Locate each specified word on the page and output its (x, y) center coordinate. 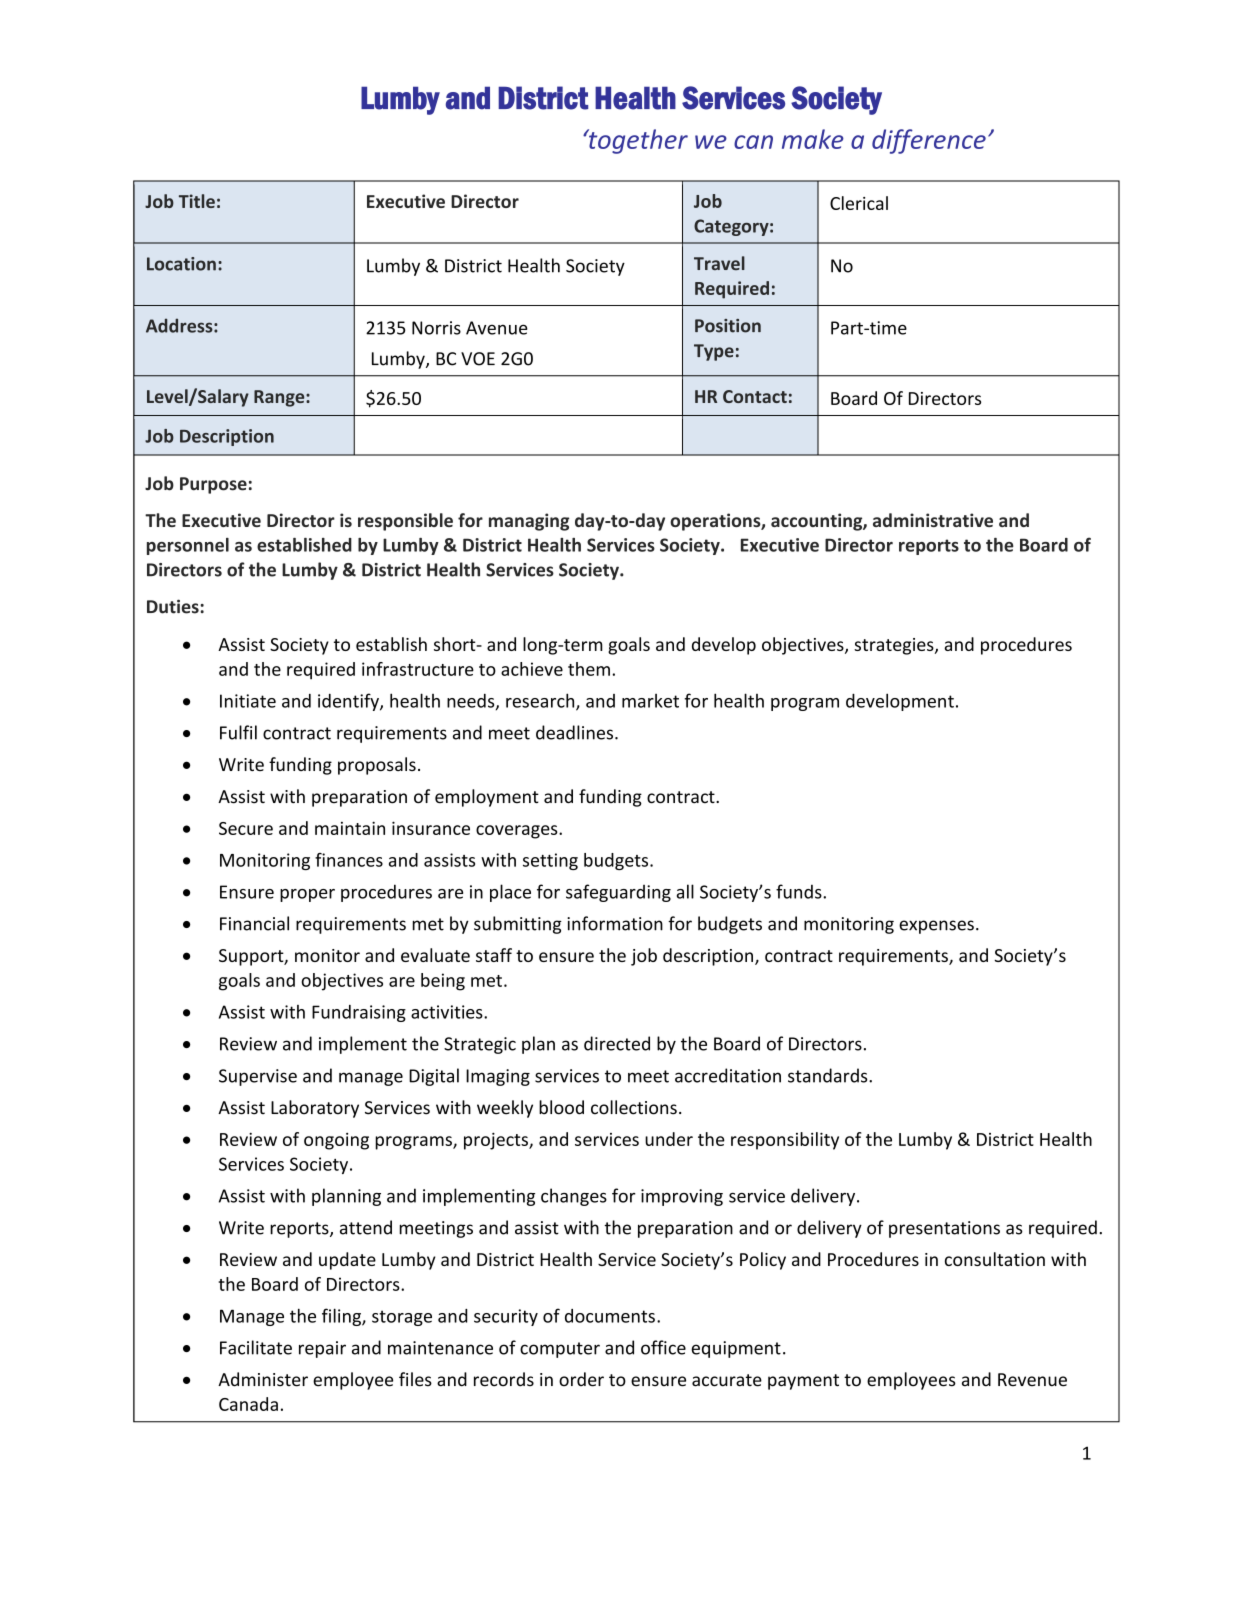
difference (929, 141)
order (581, 1379)
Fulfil (238, 732)
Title (197, 201)
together (637, 141)
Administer (263, 1379)
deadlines (576, 732)
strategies (895, 646)
